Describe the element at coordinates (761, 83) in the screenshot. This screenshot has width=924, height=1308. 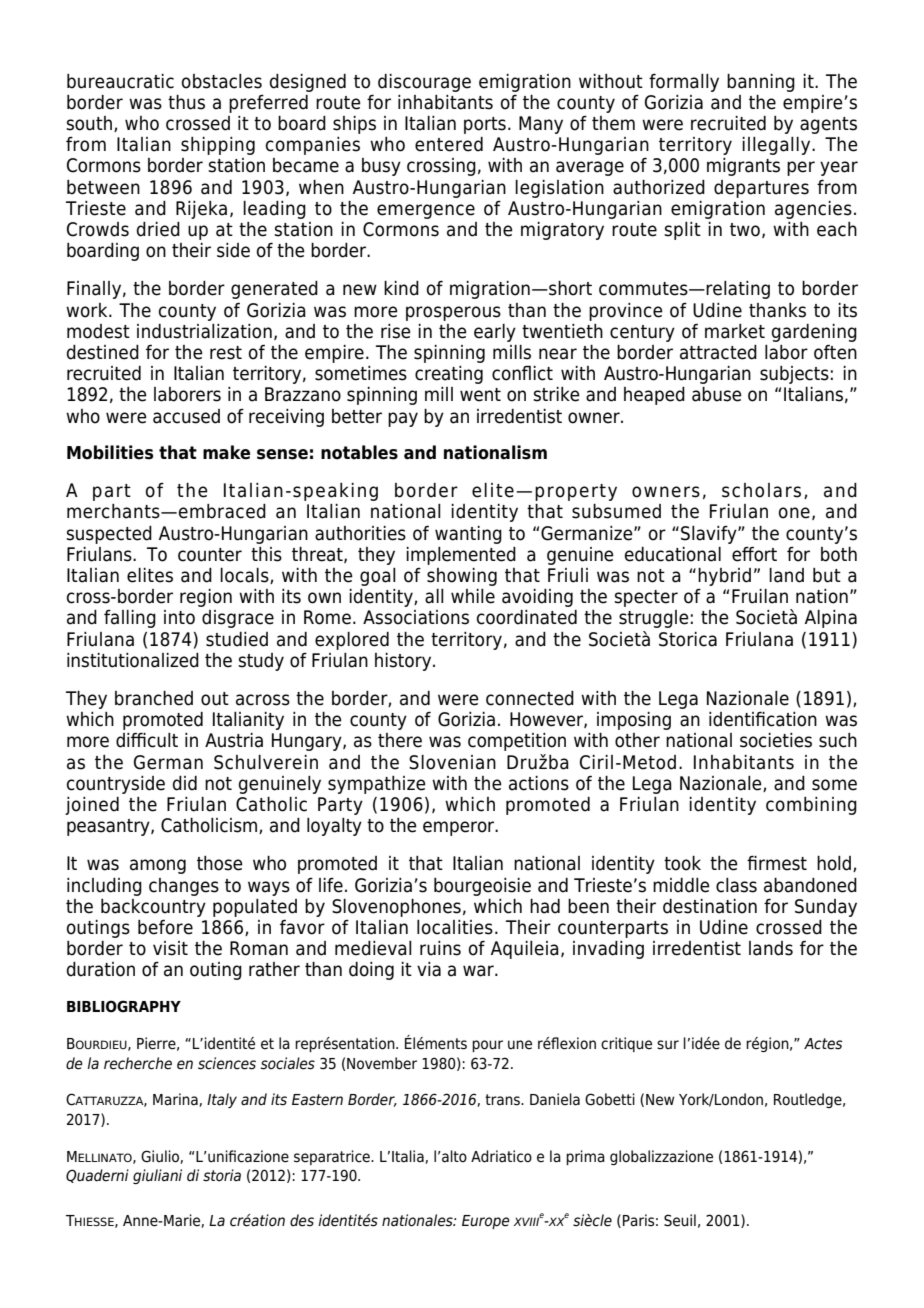
I see `banning` at that location.
